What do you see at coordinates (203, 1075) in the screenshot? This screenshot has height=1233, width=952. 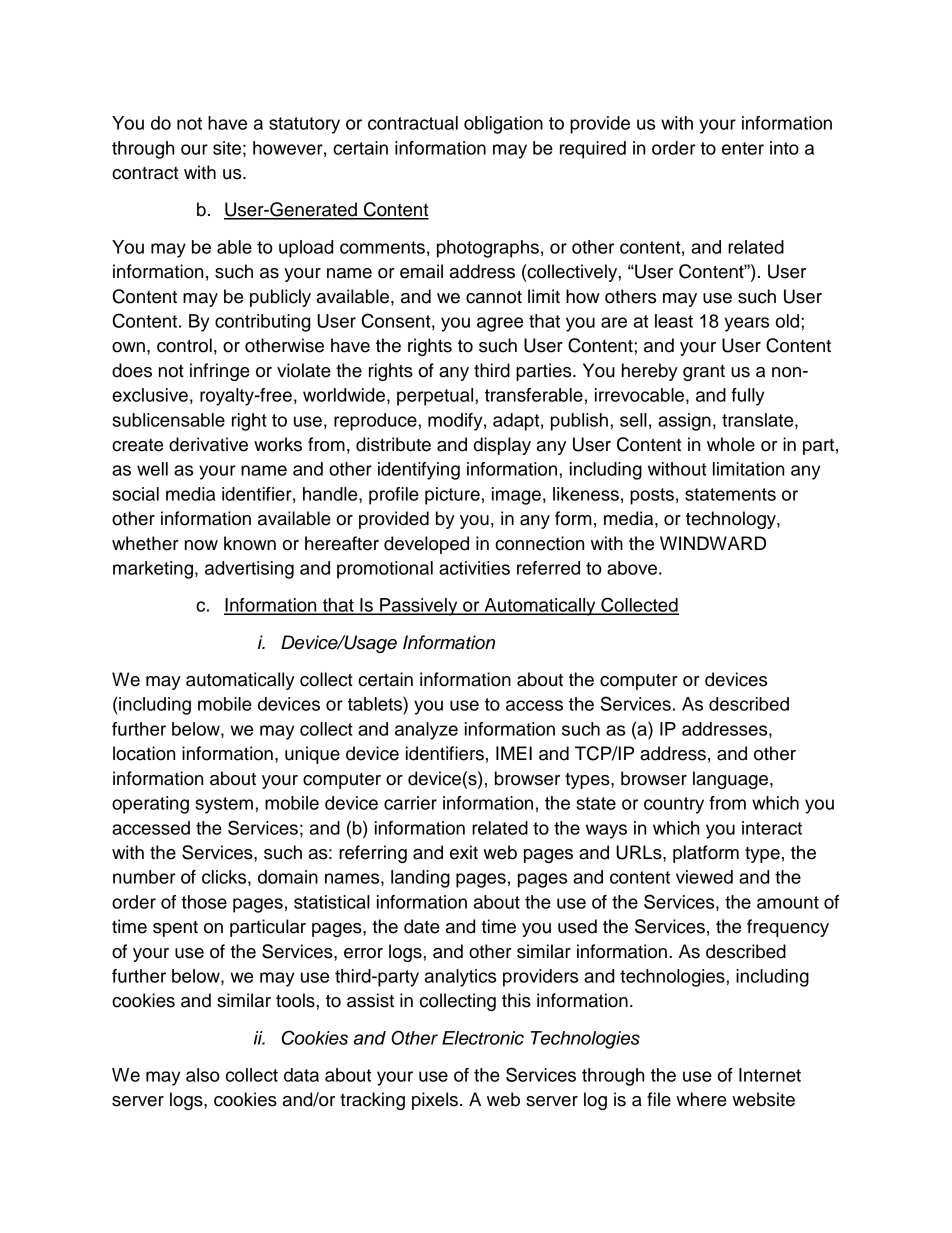 I see `also` at bounding box center [203, 1075].
